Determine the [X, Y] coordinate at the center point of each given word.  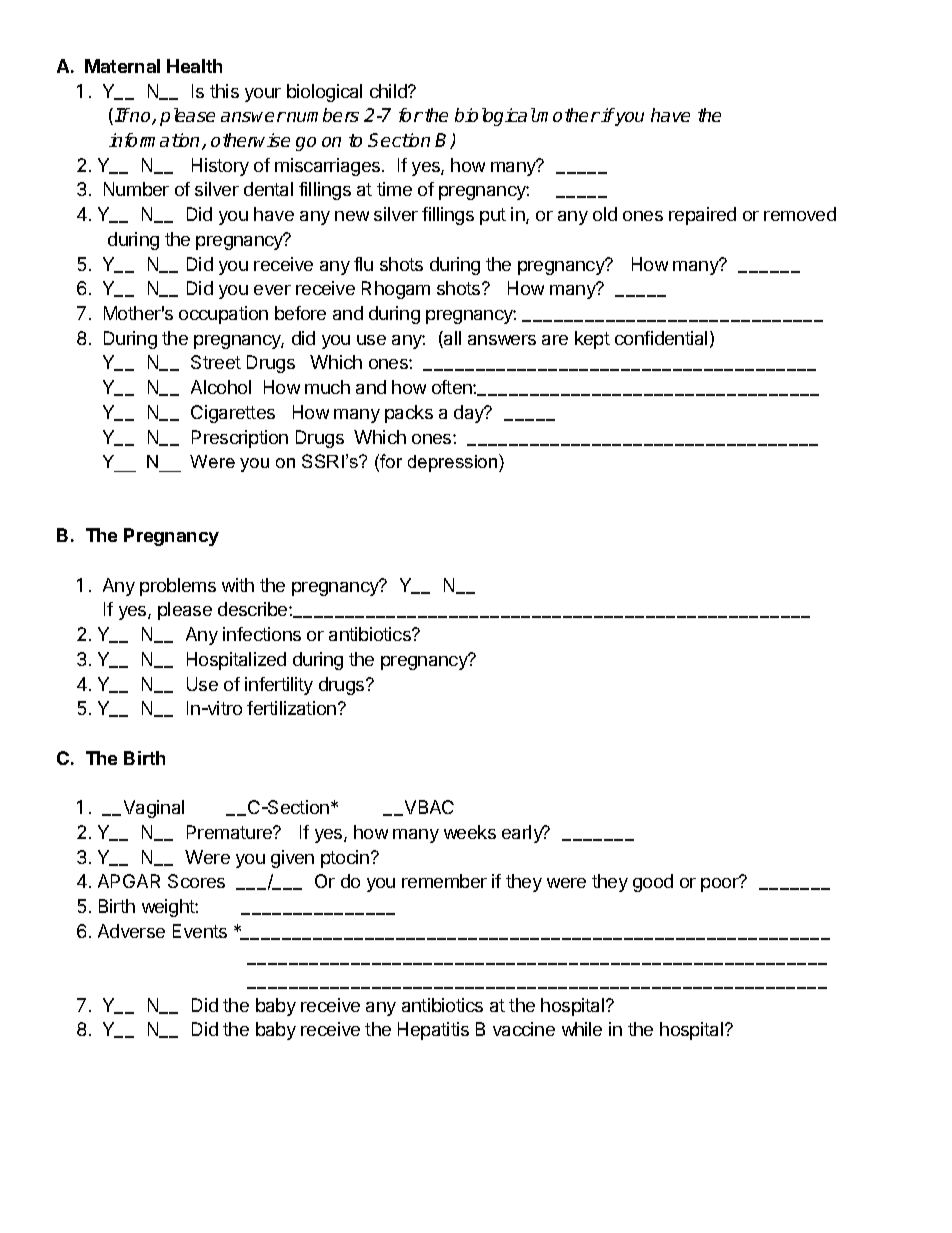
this [224, 91]
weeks [470, 832]
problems [178, 587]
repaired [702, 216]
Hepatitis [433, 1031]
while [582, 1029]
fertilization [291, 708]
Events [200, 931]
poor [721, 884]
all [451, 339]
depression [454, 463]
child [389, 91]
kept [592, 340]
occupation [223, 315]
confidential [661, 338]
